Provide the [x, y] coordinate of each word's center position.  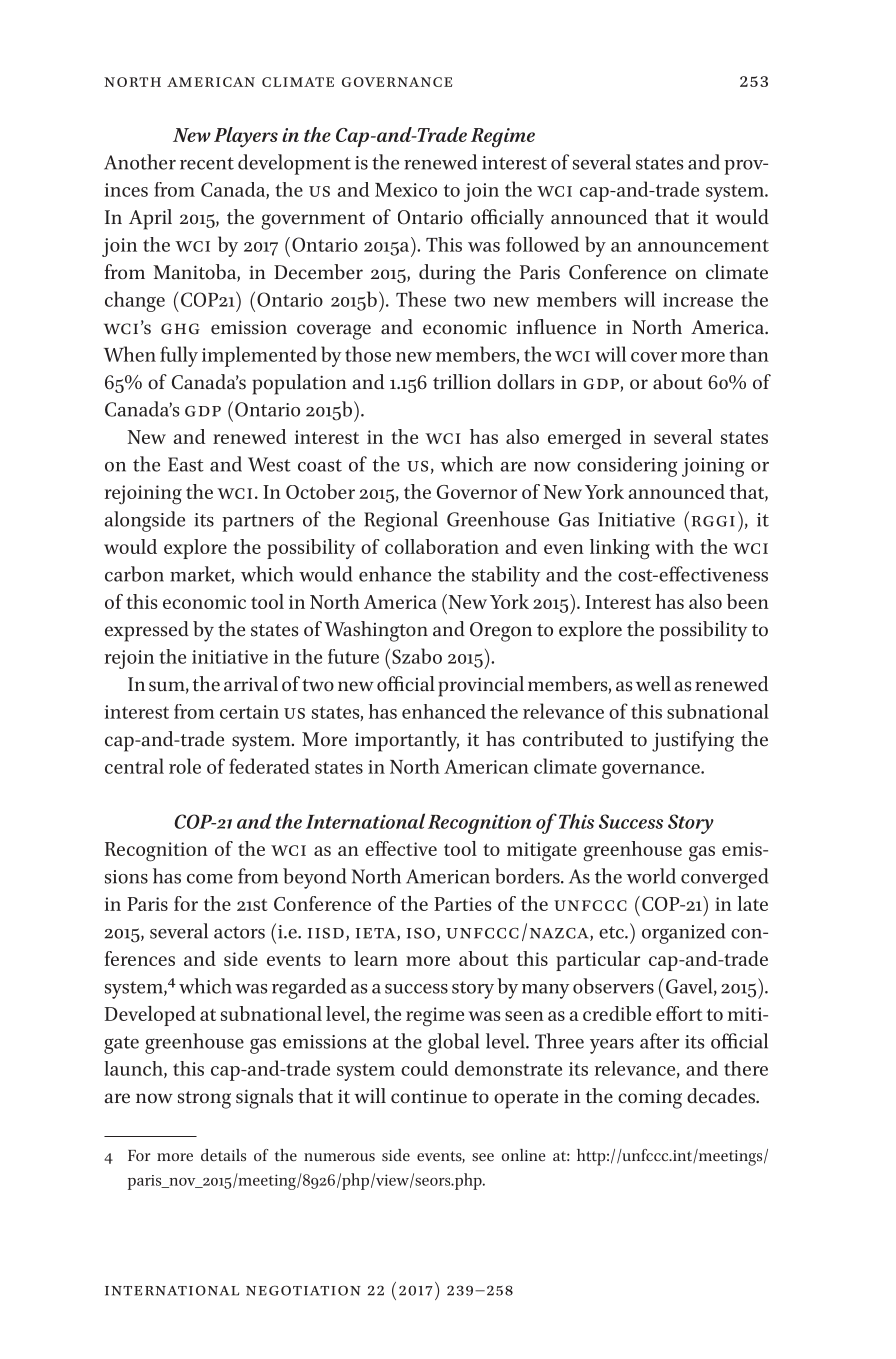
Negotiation [303, 1290]
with [674, 546]
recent [207, 163]
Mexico [406, 190]
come [210, 879]
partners [258, 523]
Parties [462, 904]
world [651, 876]
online [523, 1155]
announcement [703, 245]
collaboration [442, 546]
